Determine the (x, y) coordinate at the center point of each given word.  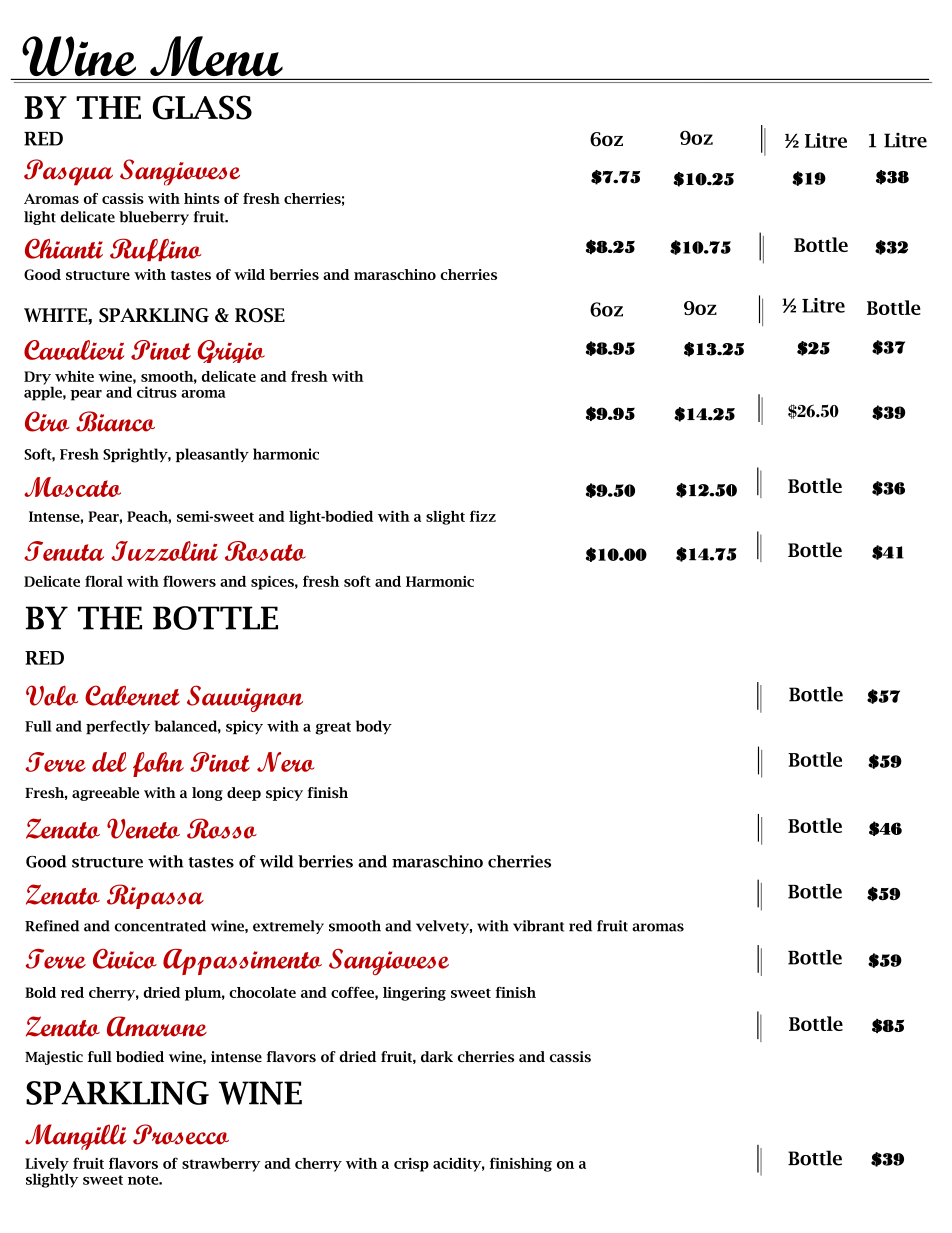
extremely (288, 927)
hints (202, 198)
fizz (483, 516)
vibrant (538, 926)
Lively (47, 1166)
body (374, 727)
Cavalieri (74, 350)
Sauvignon (245, 698)
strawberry (221, 1165)
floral (104, 581)
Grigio (231, 351)
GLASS (202, 107)
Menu (216, 56)
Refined (52, 926)
